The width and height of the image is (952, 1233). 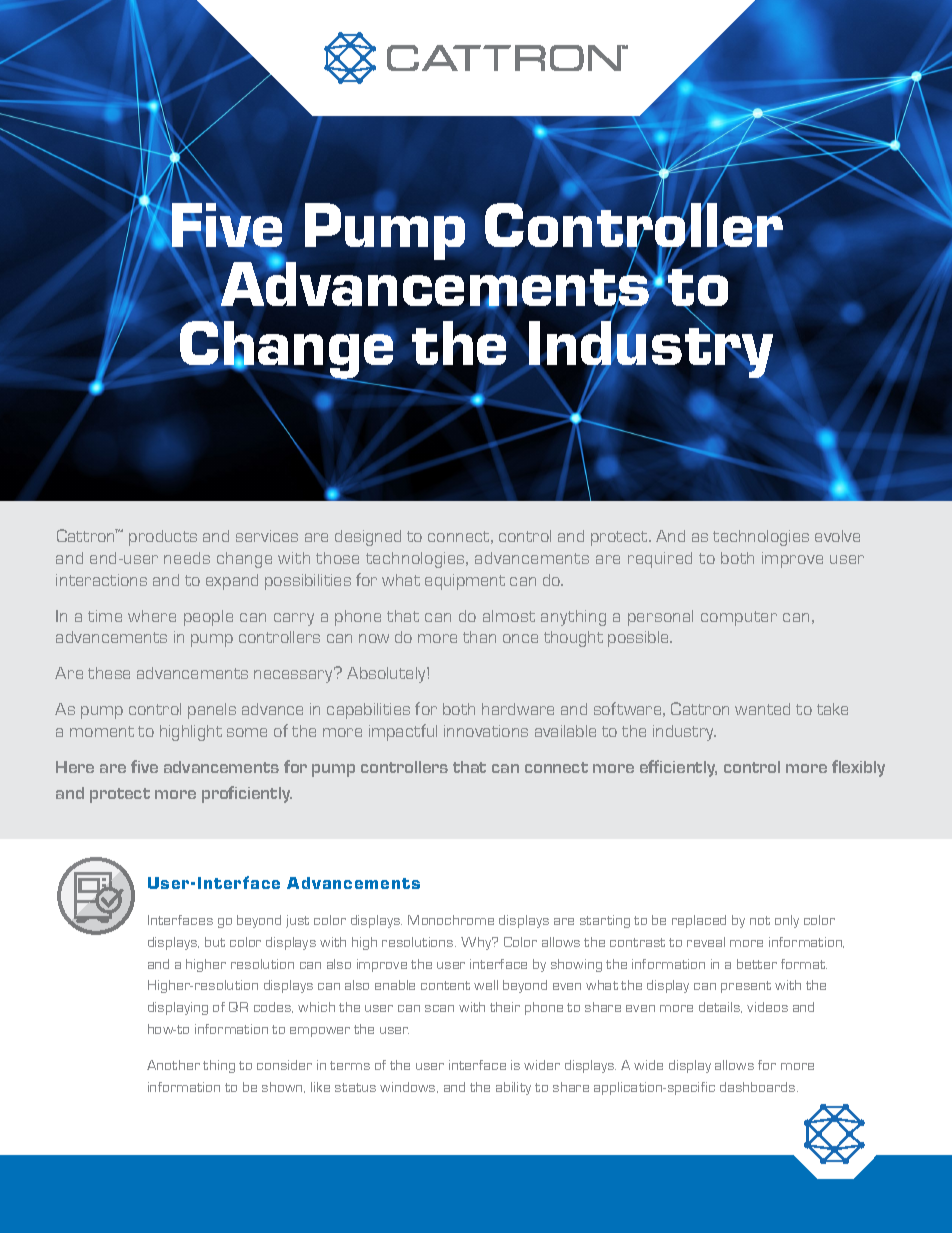 What do you see at coordinates (212, 711) in the image?
I see `panels` at bounding box center [212, 711].
